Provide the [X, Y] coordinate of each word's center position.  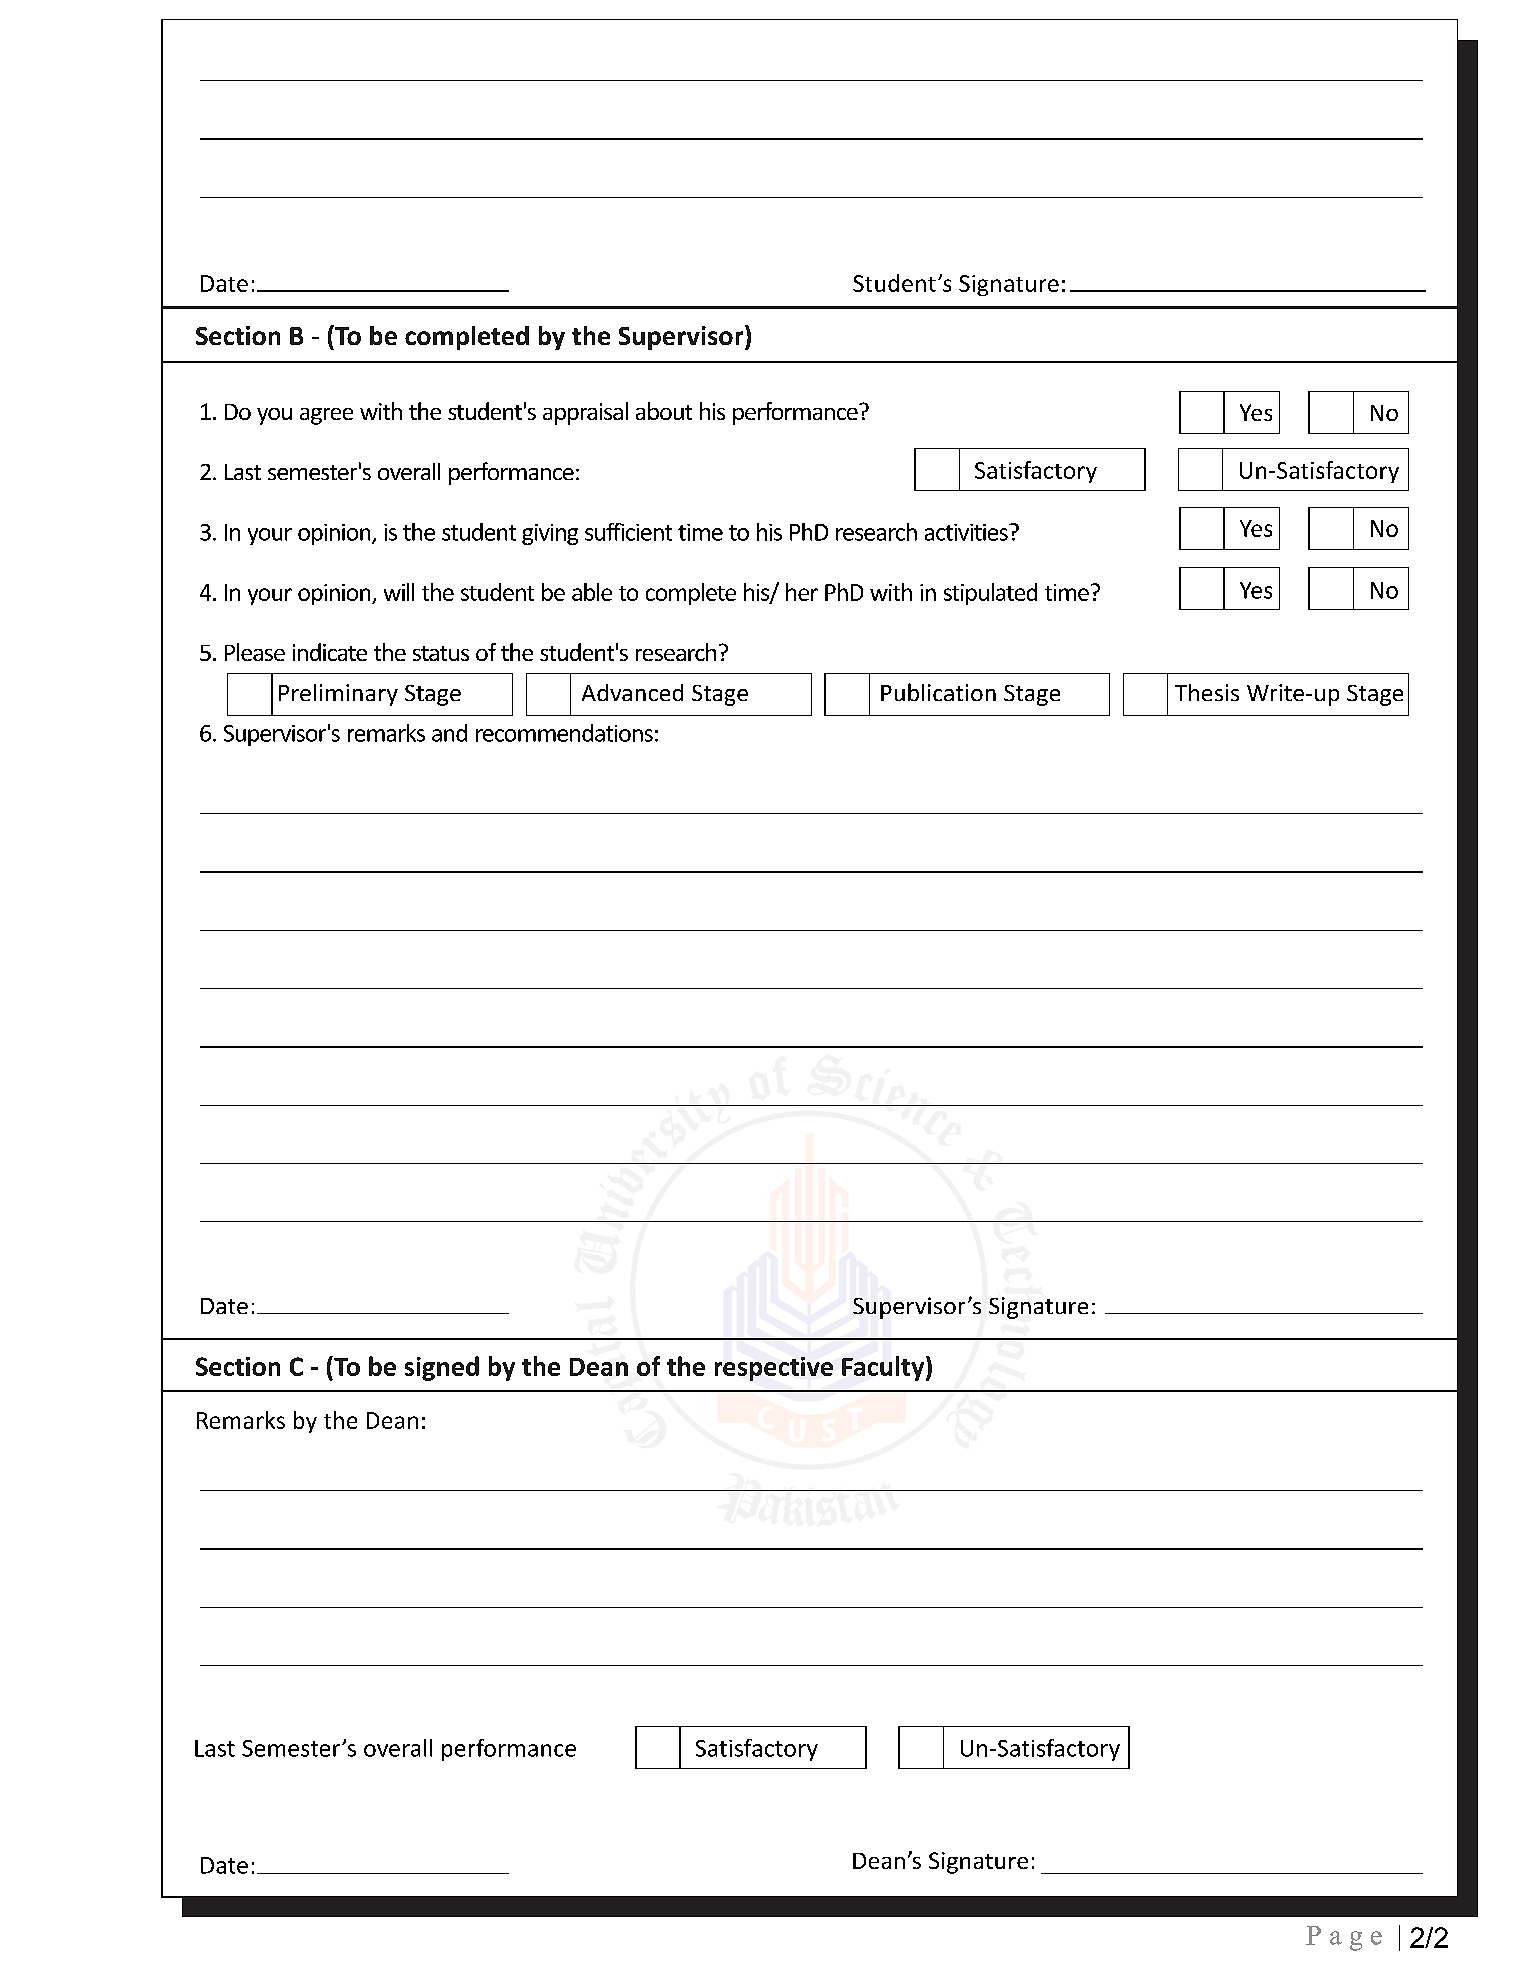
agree [326, 416]
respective [774, 1369]
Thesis [1207, 692]
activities [967, 532]
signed [442, 1368]
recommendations [564, 733]
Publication [938, 692]
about [664, 411]
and [449, 733]
